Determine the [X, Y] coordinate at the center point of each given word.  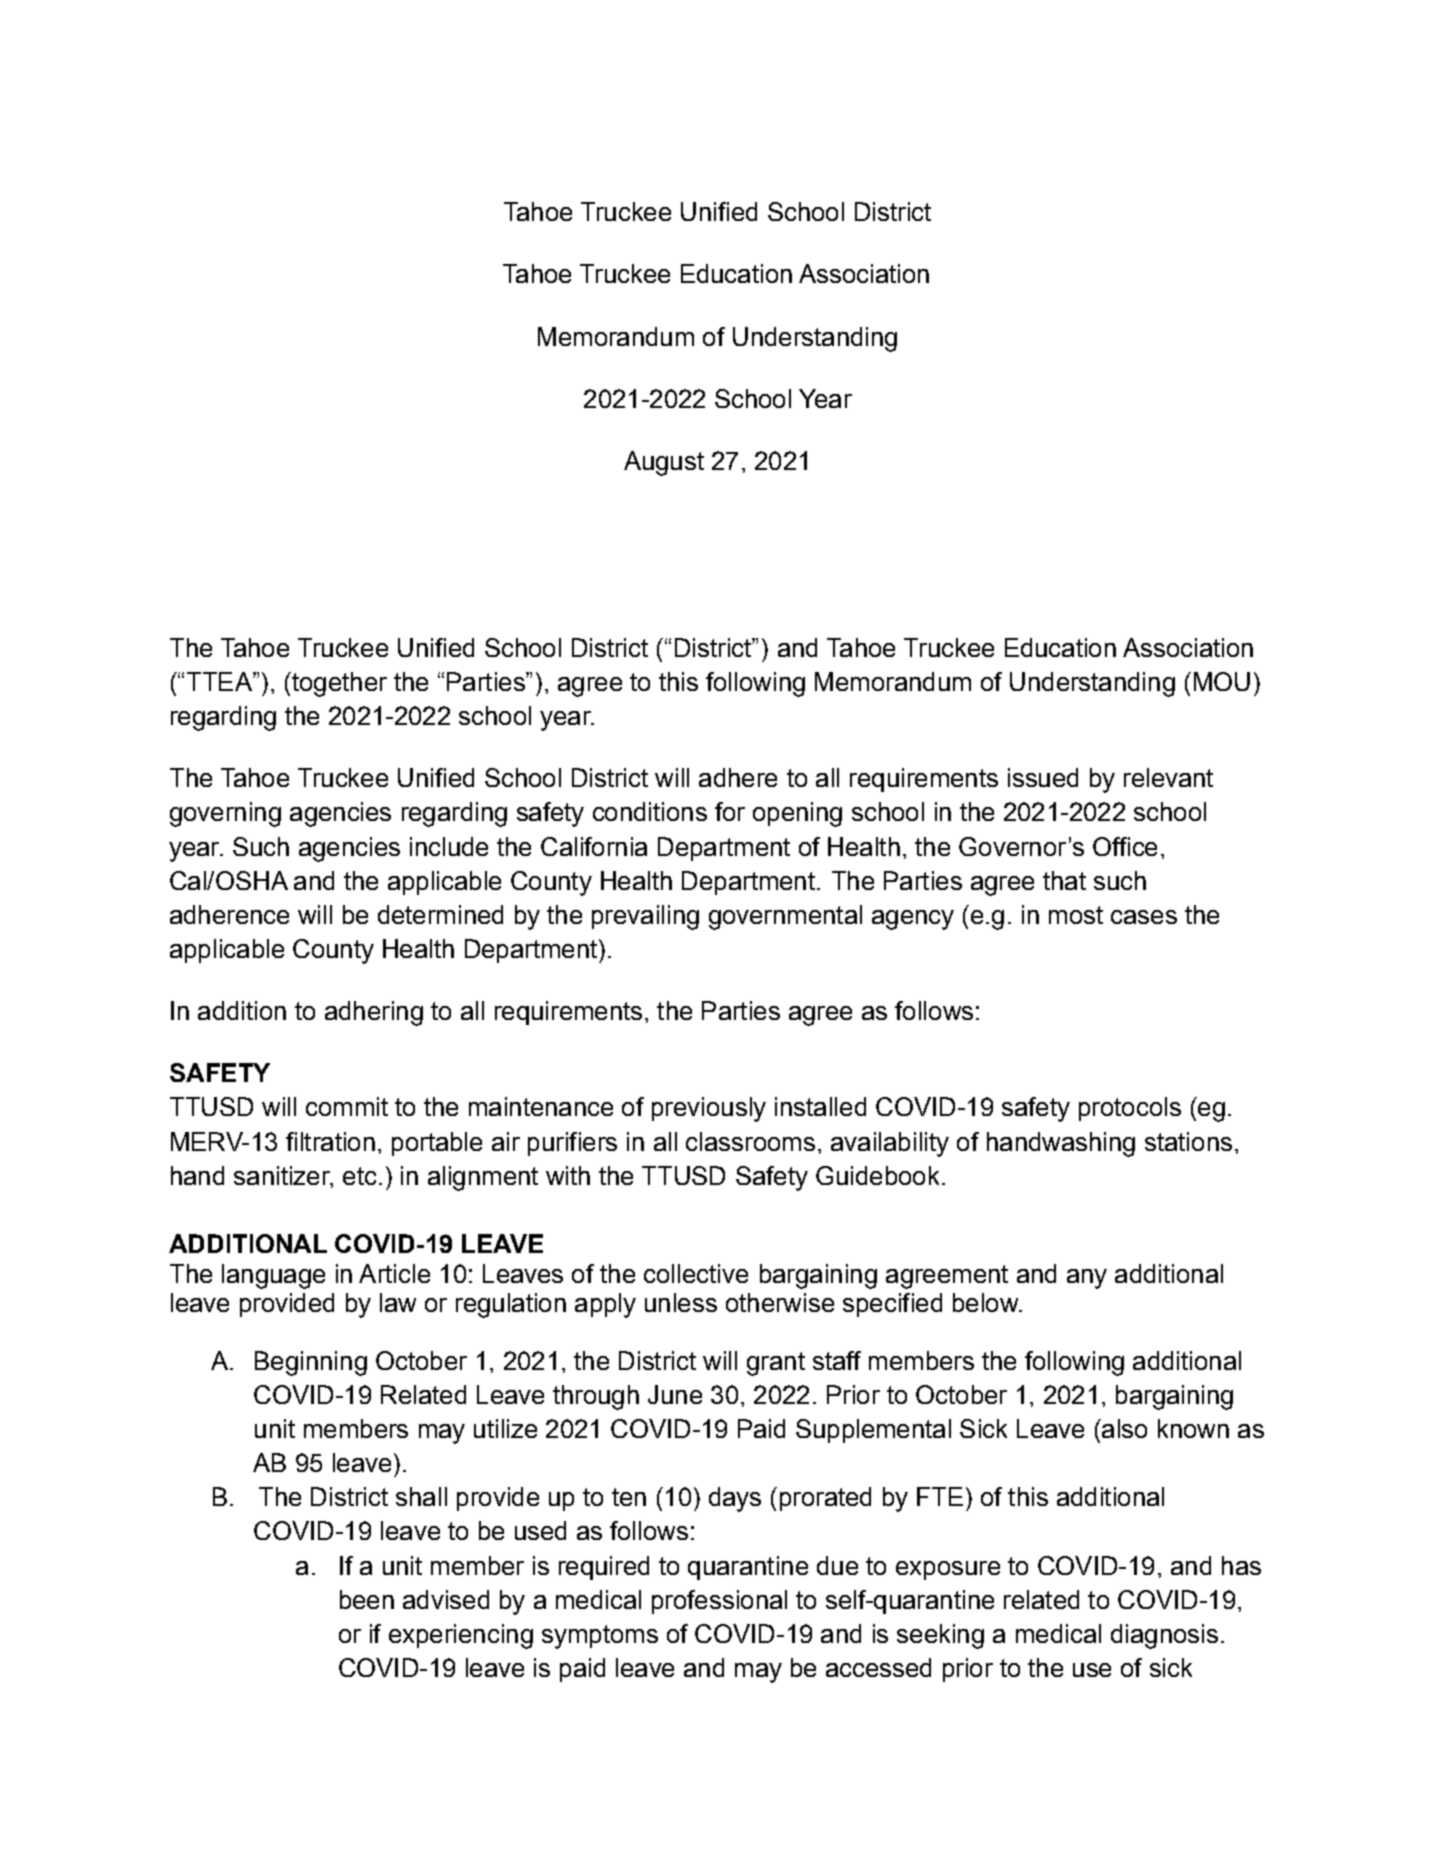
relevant [1168, 777]
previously [709, 1109]
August [664, 463]
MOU [1222, 681]
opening [797, 814]
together [338, 684]
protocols [1130, 1109]
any [1087, 1279]
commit [347, 1106]
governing [225, 814]
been [367, 1599]
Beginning [311, 1363]
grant [776, 1364]
